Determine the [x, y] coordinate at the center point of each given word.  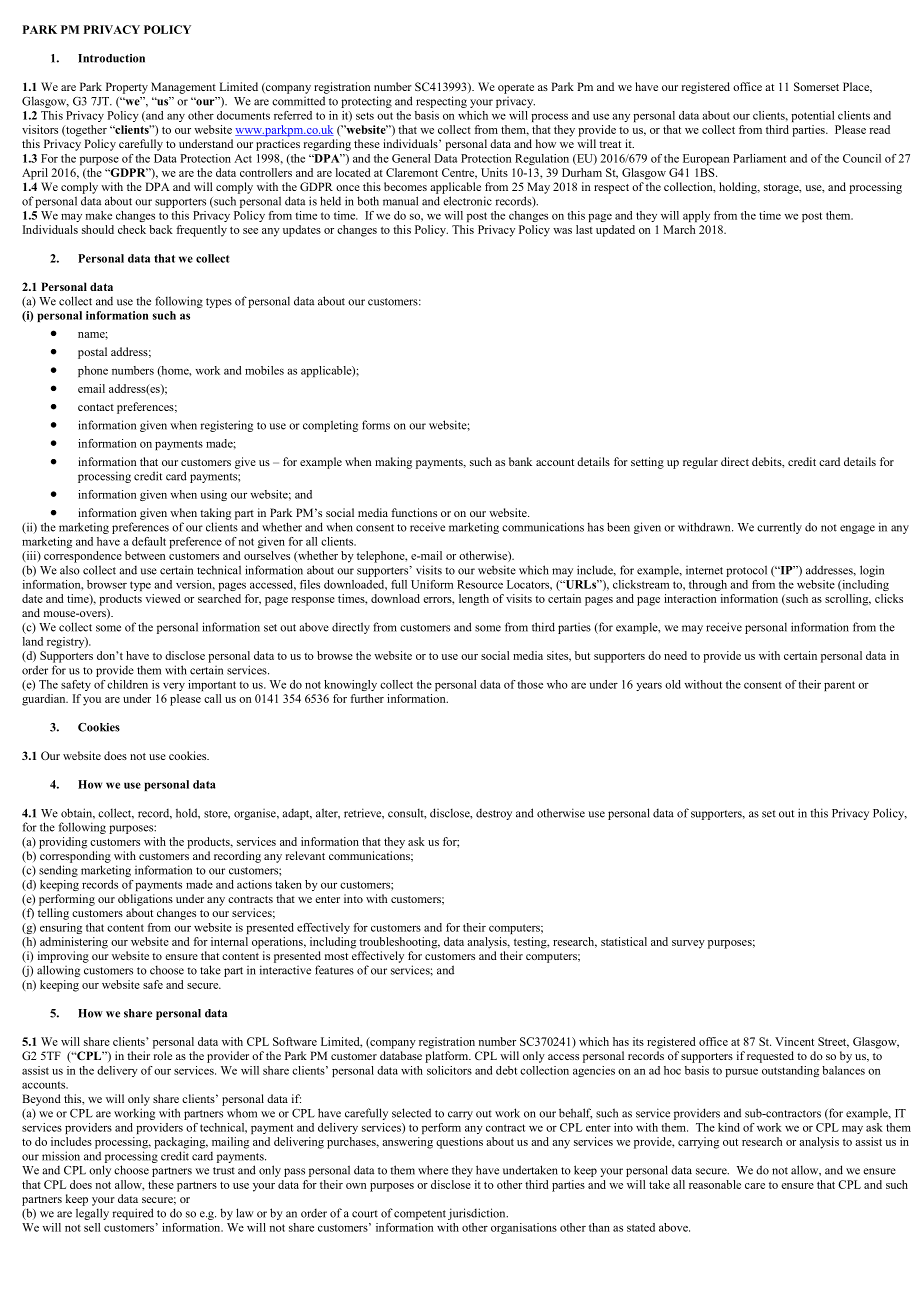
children [127, 684]
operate [516, 89]
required [133, 1214]
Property [127, 88]
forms [376, 425]
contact [96, 407]
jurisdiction [478, 1214]
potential [812, 116]
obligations [145, 900]
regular [700, 463]
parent [839, 686]
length [474, 600]
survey [688, 944]
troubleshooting [399, 943]
